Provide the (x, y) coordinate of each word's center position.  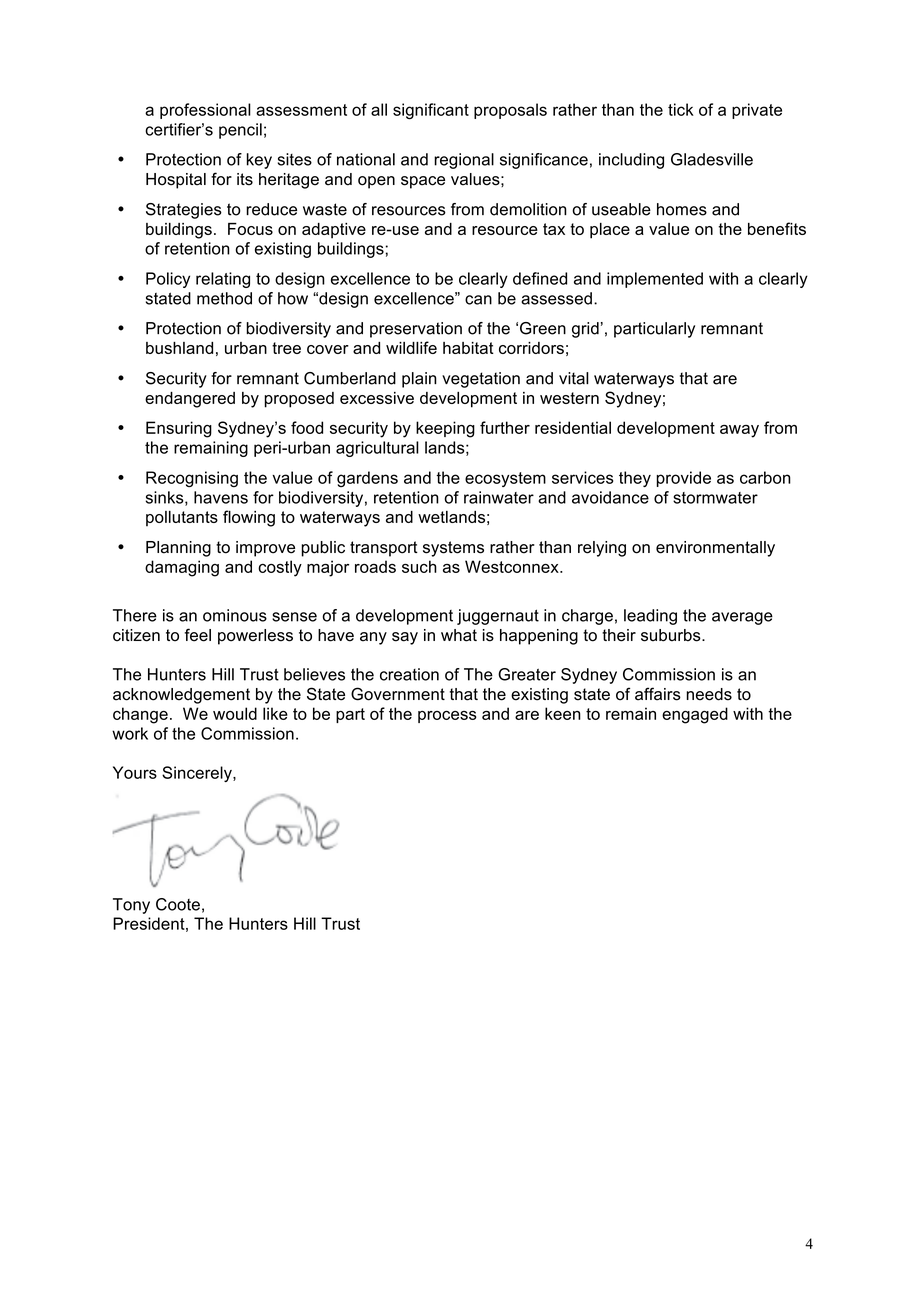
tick (681, 109)
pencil (240, 131)
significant (431, 111)
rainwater (499, 497)
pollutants (182, 519)
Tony (131, 906)
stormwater (715, 498)
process (447, 717)
